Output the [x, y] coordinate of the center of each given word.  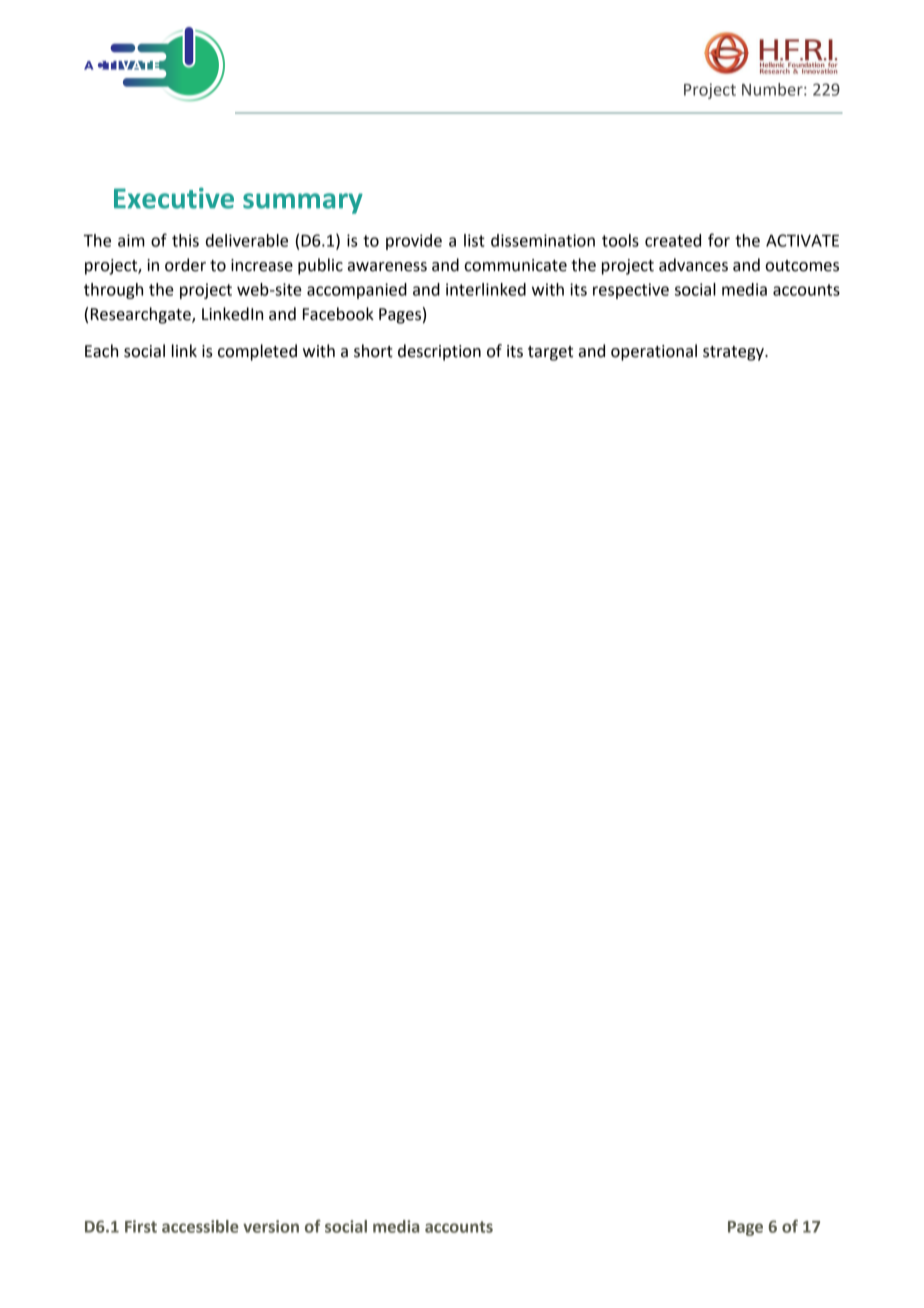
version [271, 1226]
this [185, 240]
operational [654, 352]
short [373, 351]
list [474, 240]
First [141, 1226]
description [439, 352]
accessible [200, 1226]
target [550, 353]
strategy [734, 353]
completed [257, 352]
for [719, 240]
